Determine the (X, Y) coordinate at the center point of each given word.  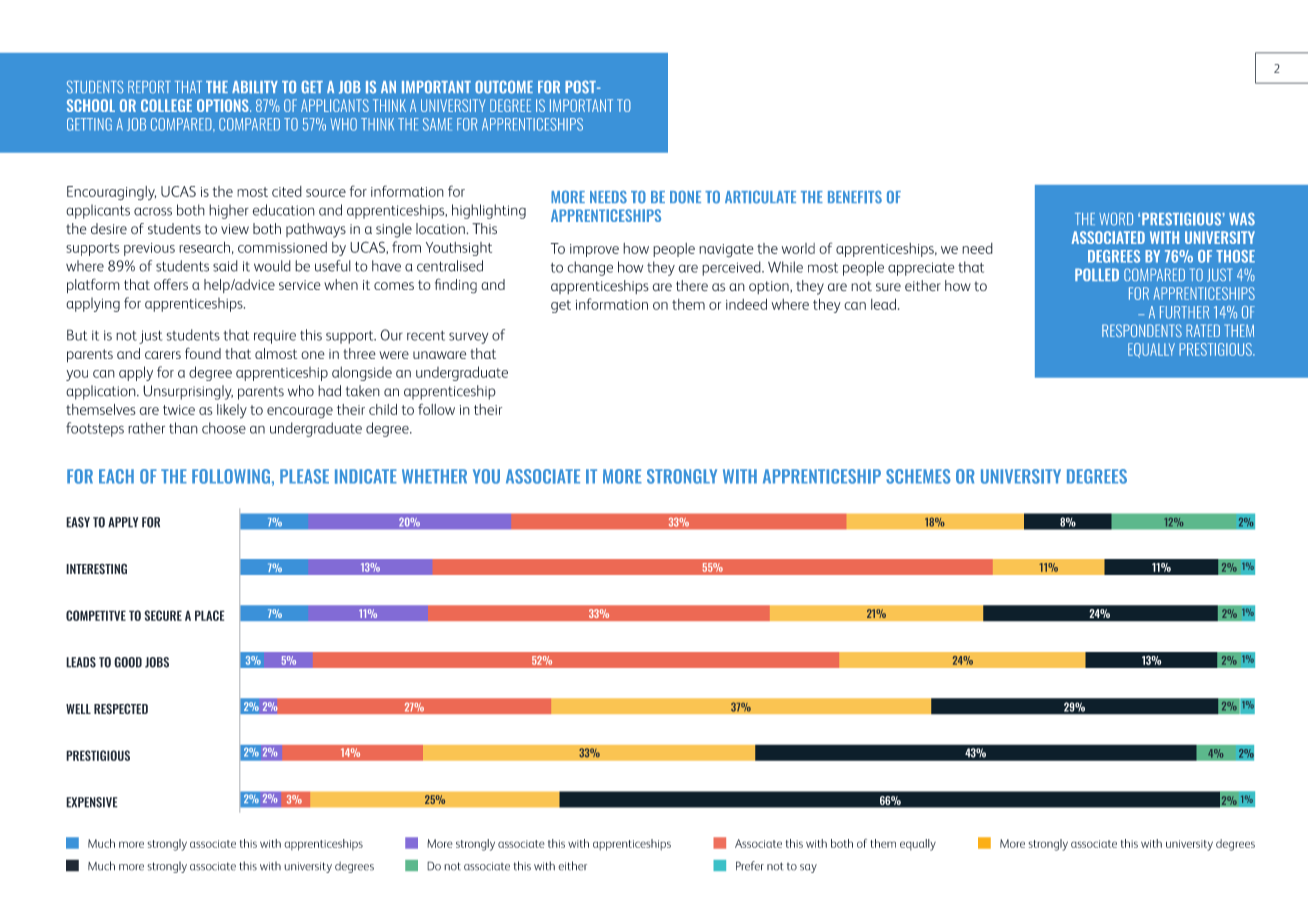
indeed (746, 304)
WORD (1116, 219)
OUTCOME (504, 87)
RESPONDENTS (1142, 330)
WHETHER (434, 476)
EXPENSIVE (92, 802)
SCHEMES (918, 476)
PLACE (210, 615)
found (203, 353)
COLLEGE (166, 105)
